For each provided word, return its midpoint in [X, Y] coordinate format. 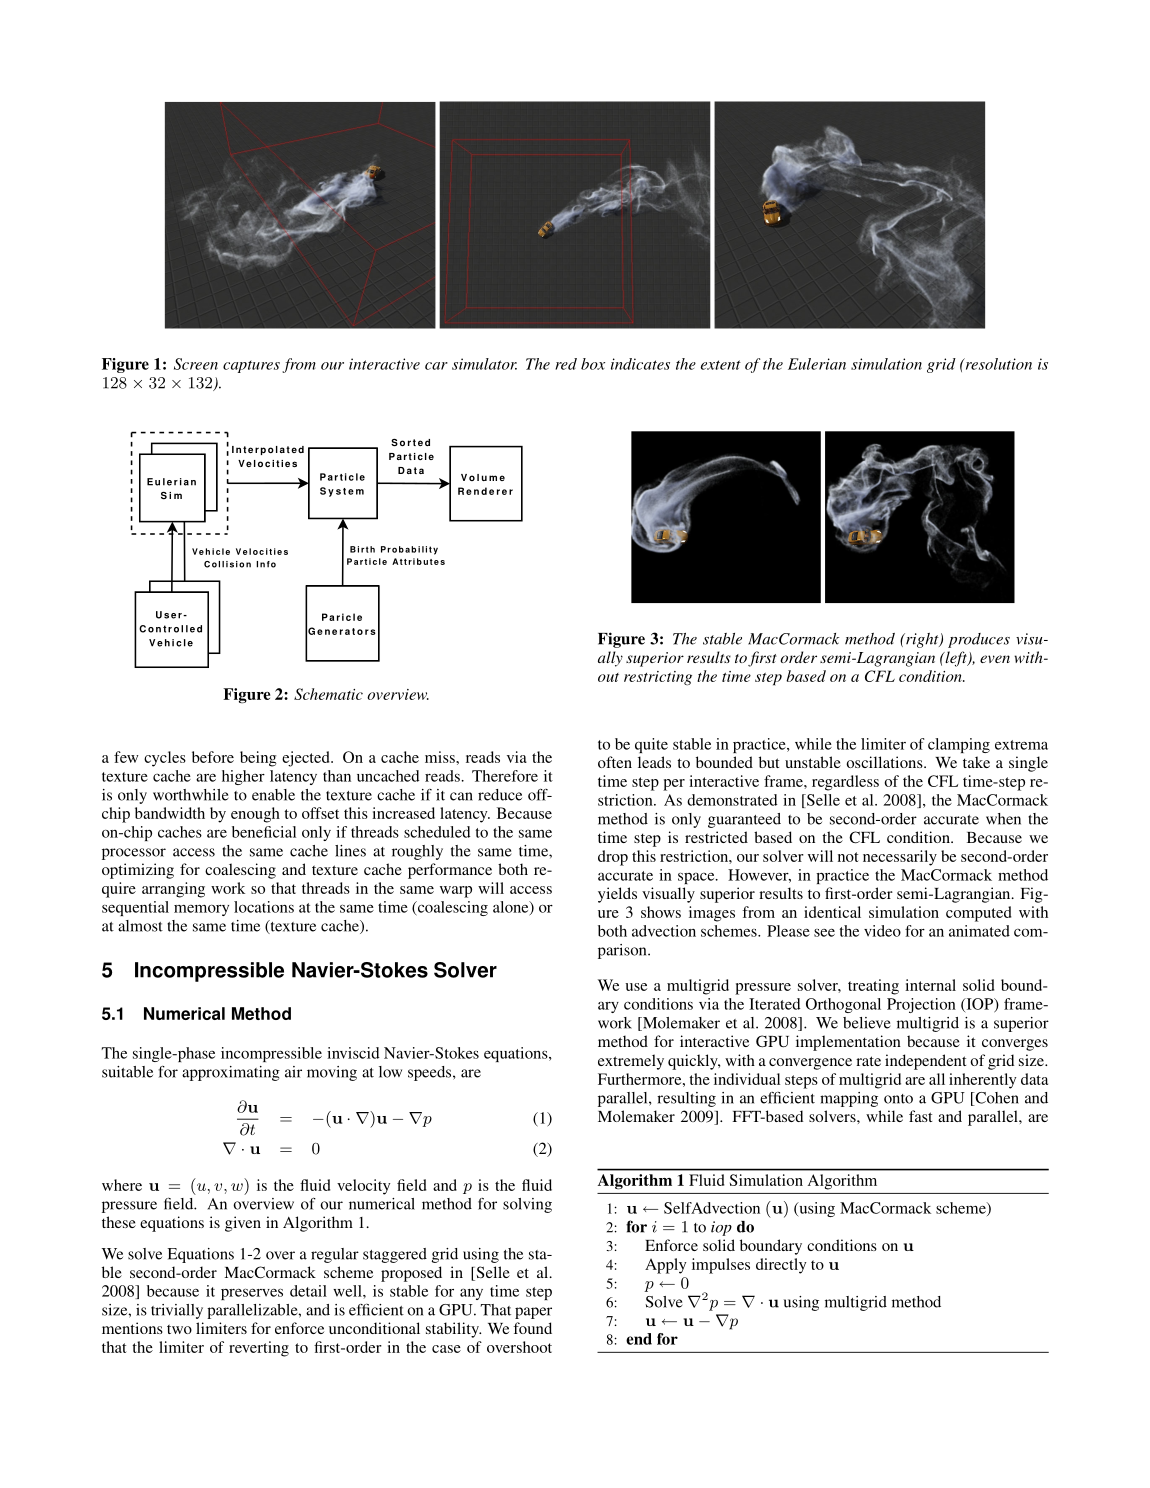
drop [613, 858]
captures [251, 366]
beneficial [264, 832]
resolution [997, 364]
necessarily [900, 858]
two [179, 1329]
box [593, 364]
